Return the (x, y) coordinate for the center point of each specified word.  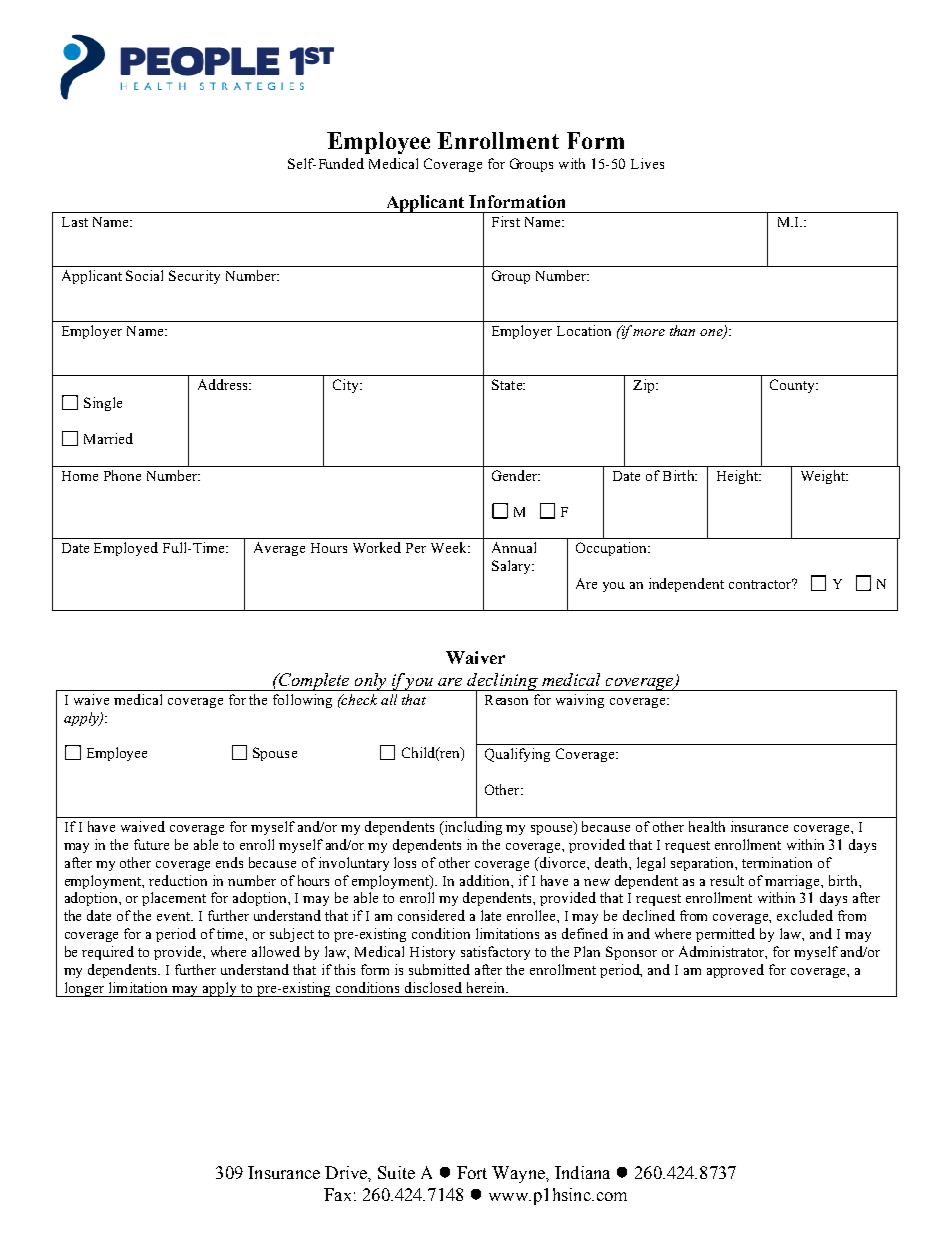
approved (735, 971)
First (506, 221)
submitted (439, 969)
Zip (645, 386)
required (108, 953)
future (151, 844)
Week (450, 547)
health (707, 826)
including (472, 828)
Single (103, 404)
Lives (647, 163)
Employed (126, 549)
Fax (337, 1194)
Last (75, 222)
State (508, 384)
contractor (761, 584)
